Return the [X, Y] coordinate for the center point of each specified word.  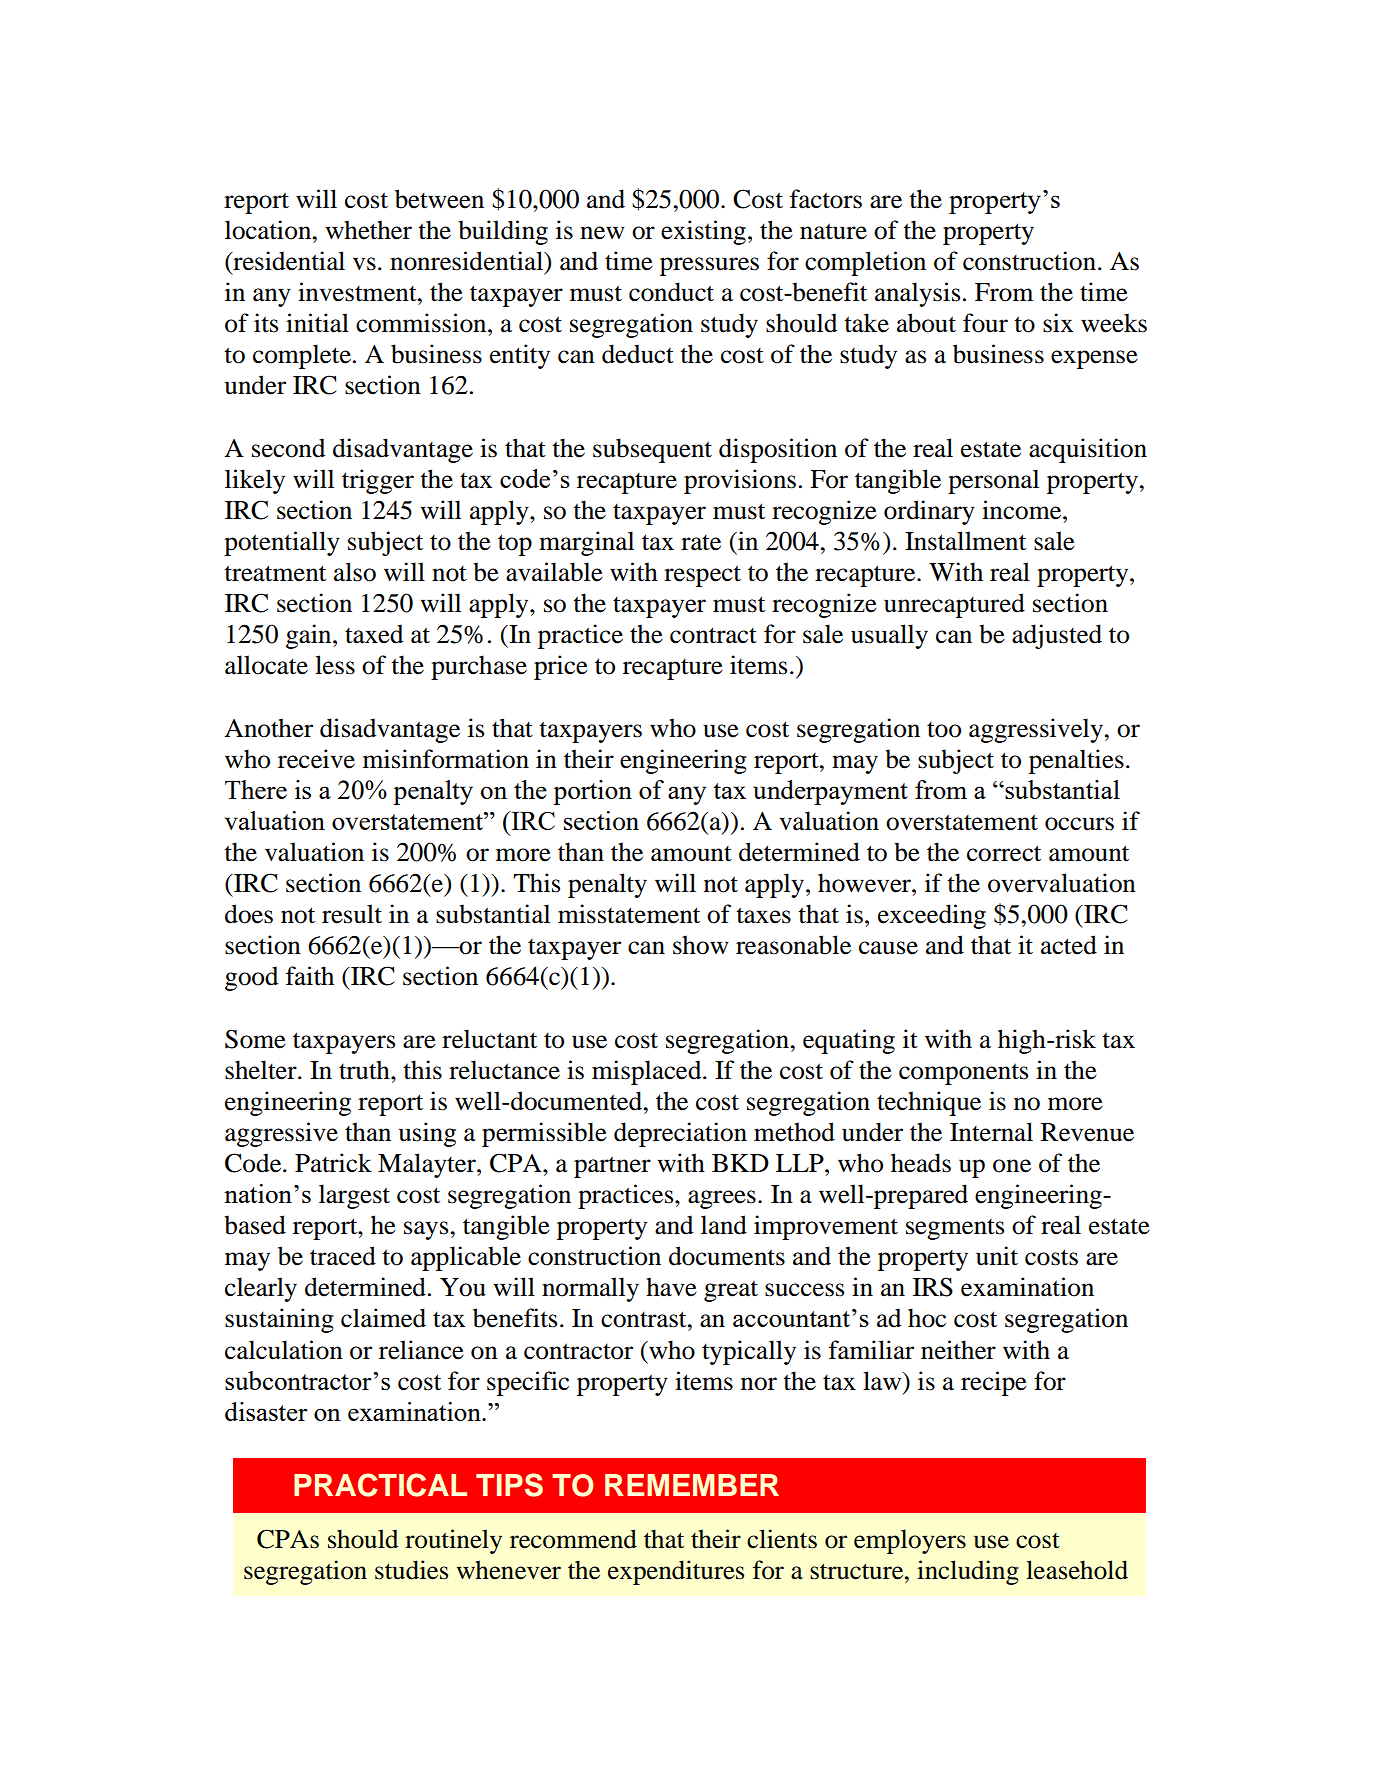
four [985, 323]
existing [703, 232]
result [352, 914]
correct [1004, 853]
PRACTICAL [380, 1485]
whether [368, 230]
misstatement [629, 914]
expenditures [676, 1572]
